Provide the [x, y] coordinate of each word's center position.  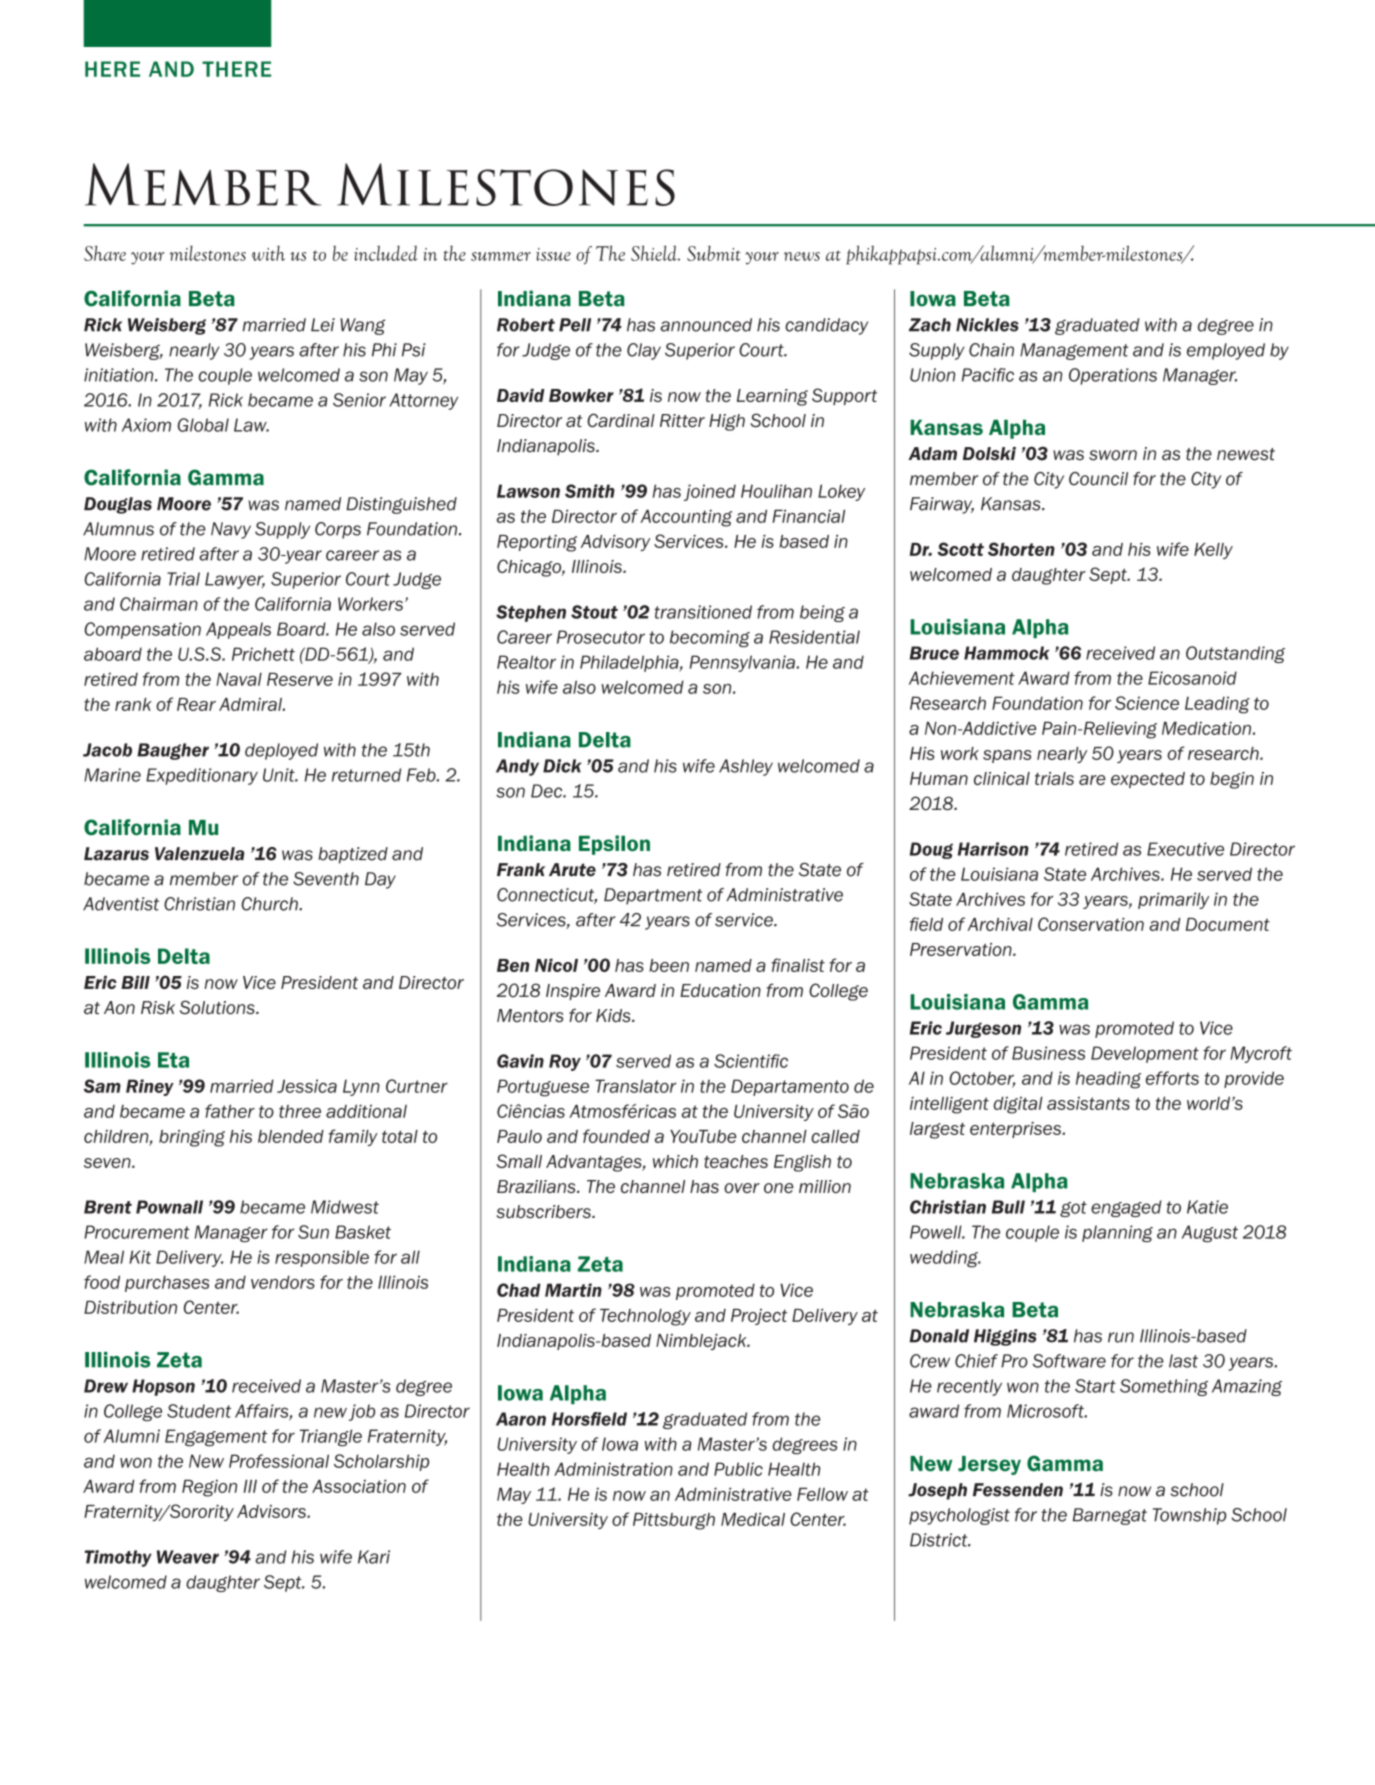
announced [706, 325]
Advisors [272, 1511]
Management [1074, 351]
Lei [323, 325]
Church [270, 904]
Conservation [1091, 924]
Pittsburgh [674, 1521]
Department [653, 896]
